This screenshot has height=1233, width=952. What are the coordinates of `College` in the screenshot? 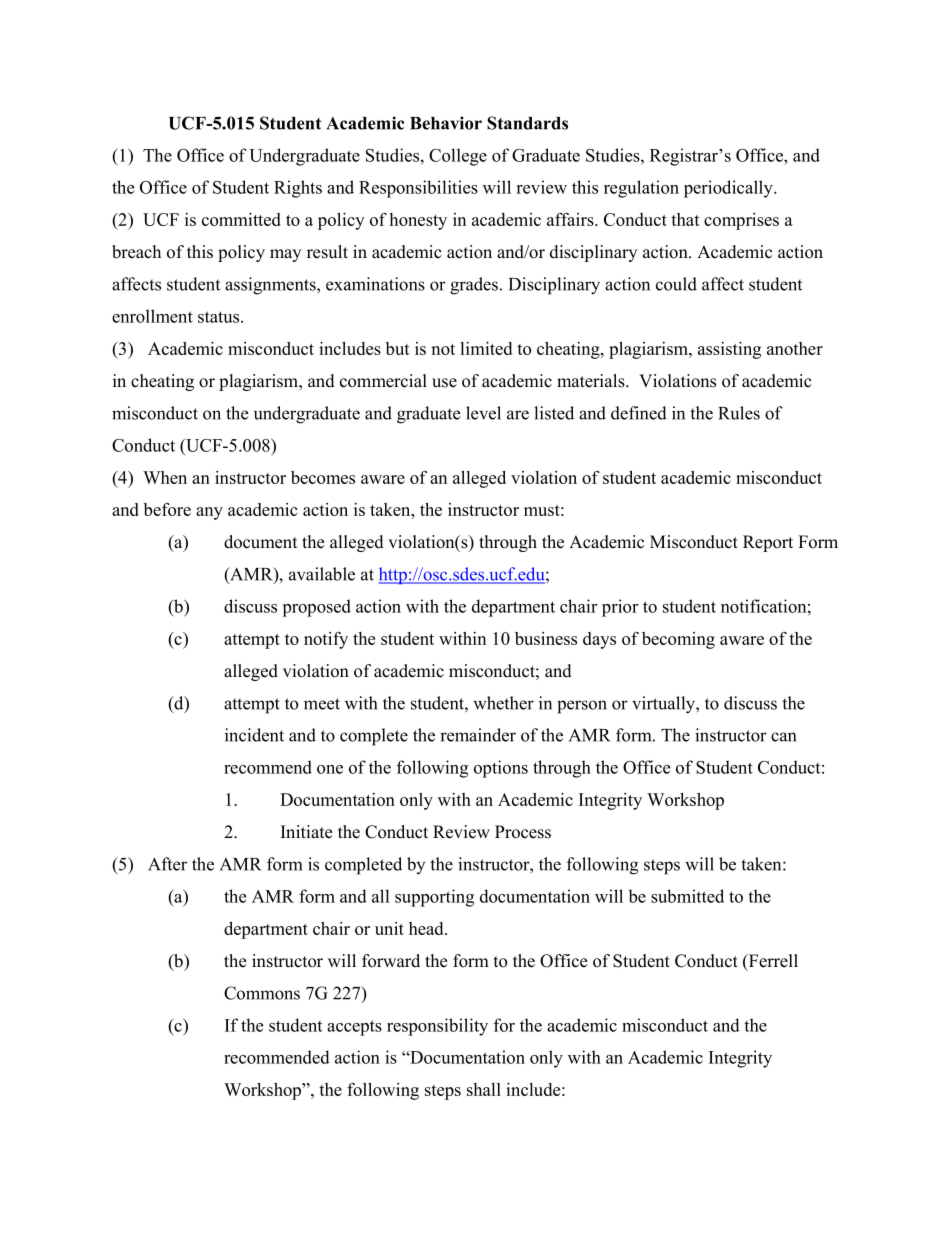 It's located at (458, 157).
